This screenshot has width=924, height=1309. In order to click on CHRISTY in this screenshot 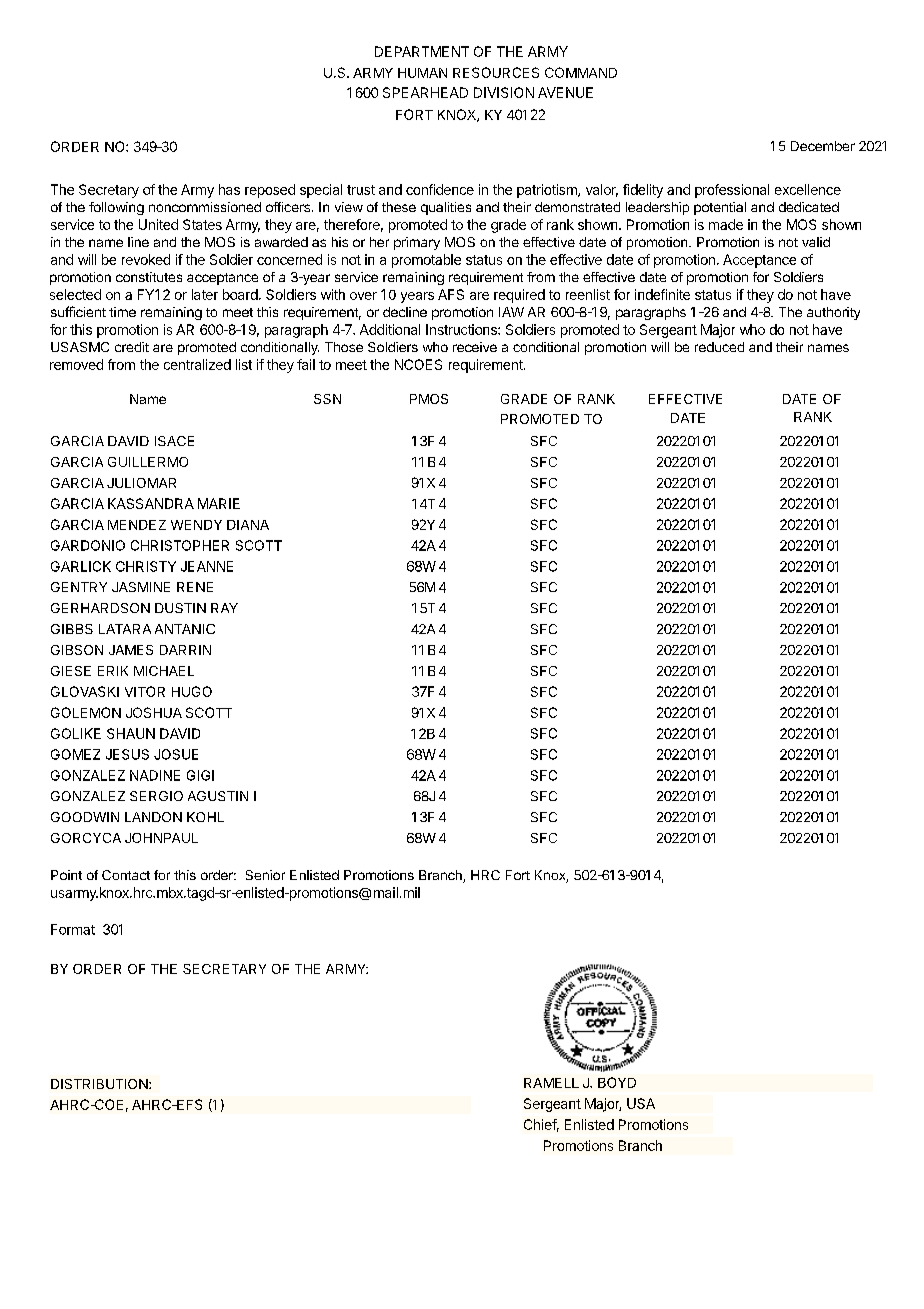, I will do `click(146, 566)`.
